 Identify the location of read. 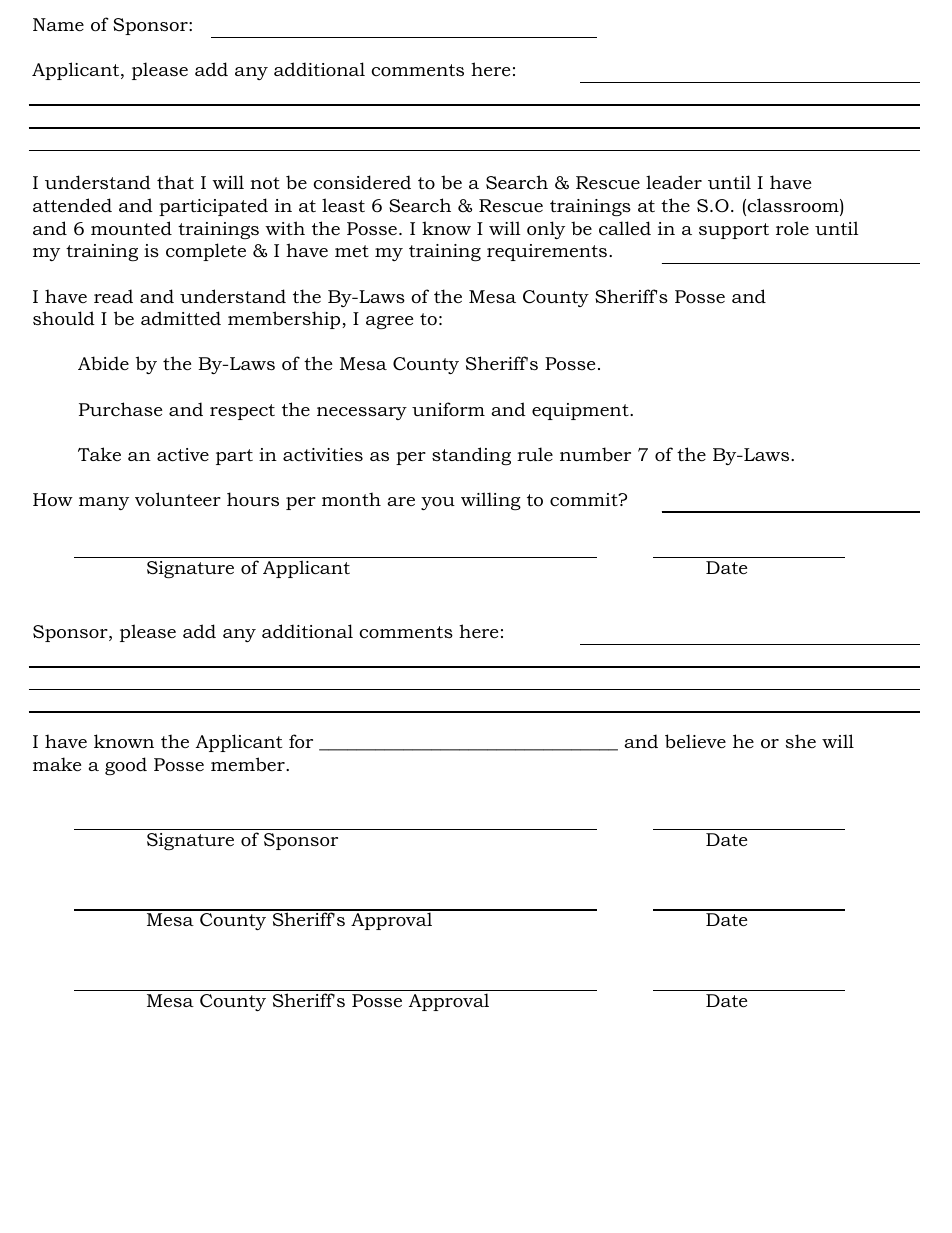
(113, 296).
